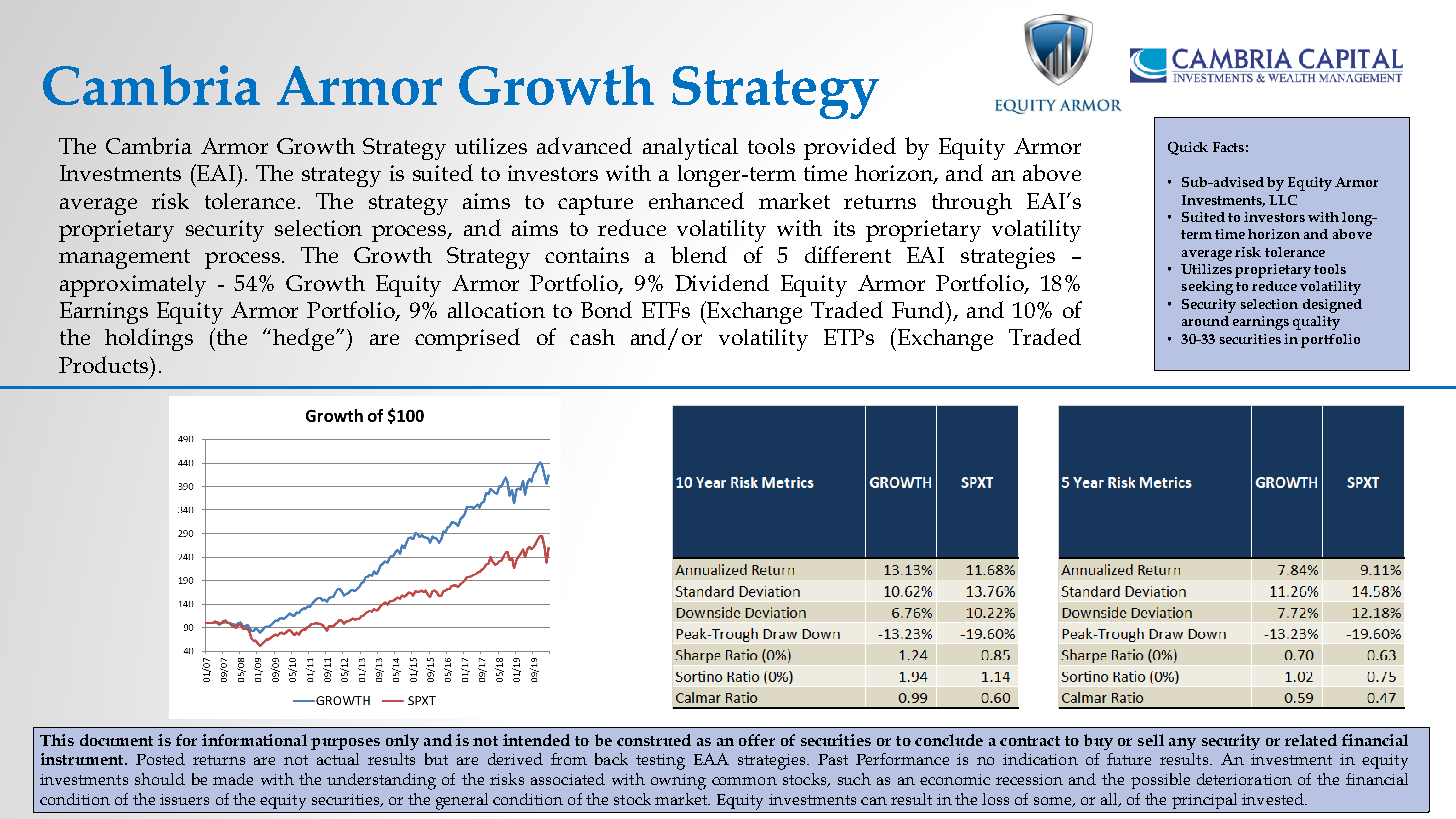 This screenshot has width=1456, height=819. What do you see at coordinates (467, 339) in the screenshot?
I see `comprised` at bounding box center [467, 339].
